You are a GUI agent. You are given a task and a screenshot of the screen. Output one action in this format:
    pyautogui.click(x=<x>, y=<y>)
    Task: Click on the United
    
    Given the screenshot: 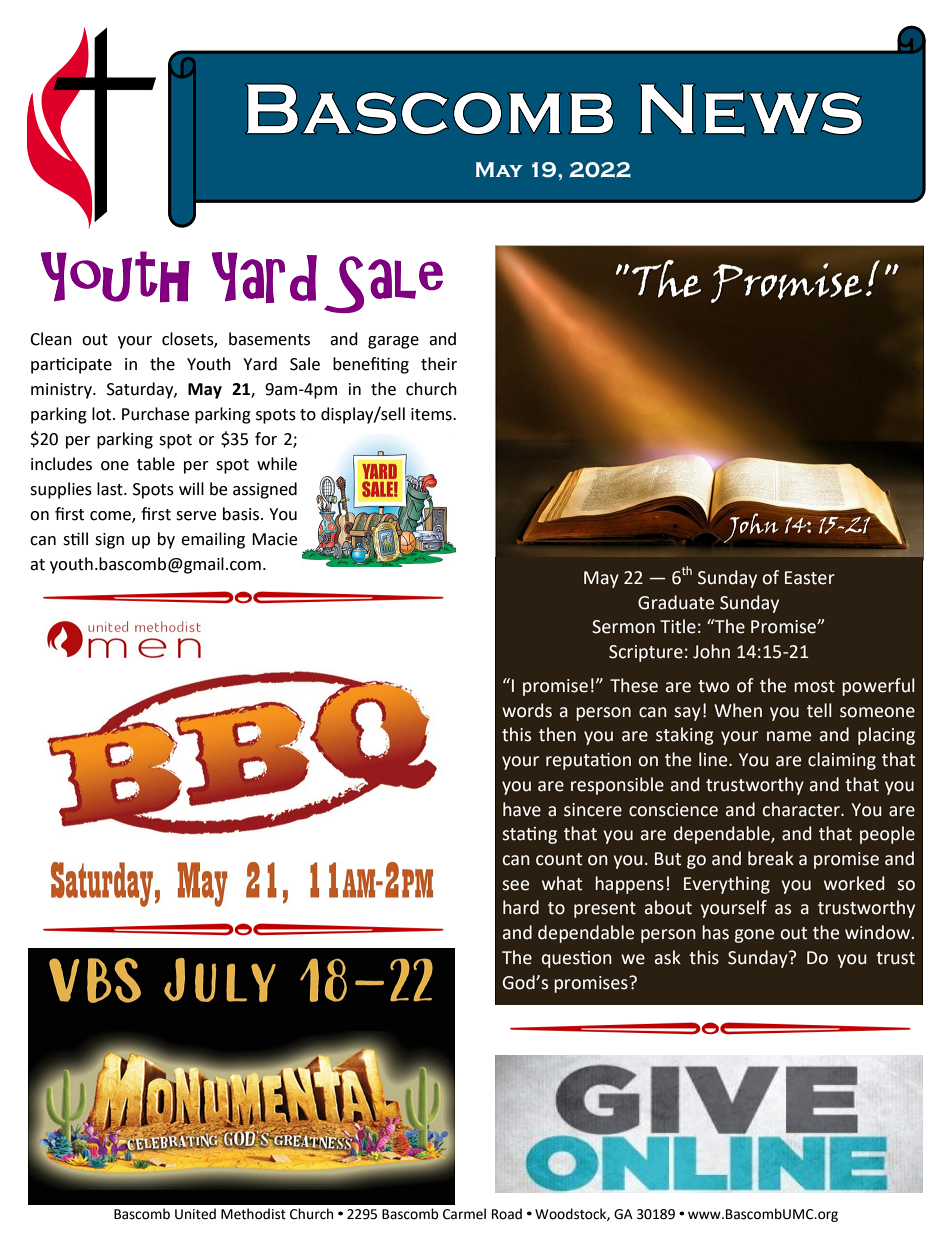 What is the action you would take?
    pyautogui.click(x=195, y=1214)
